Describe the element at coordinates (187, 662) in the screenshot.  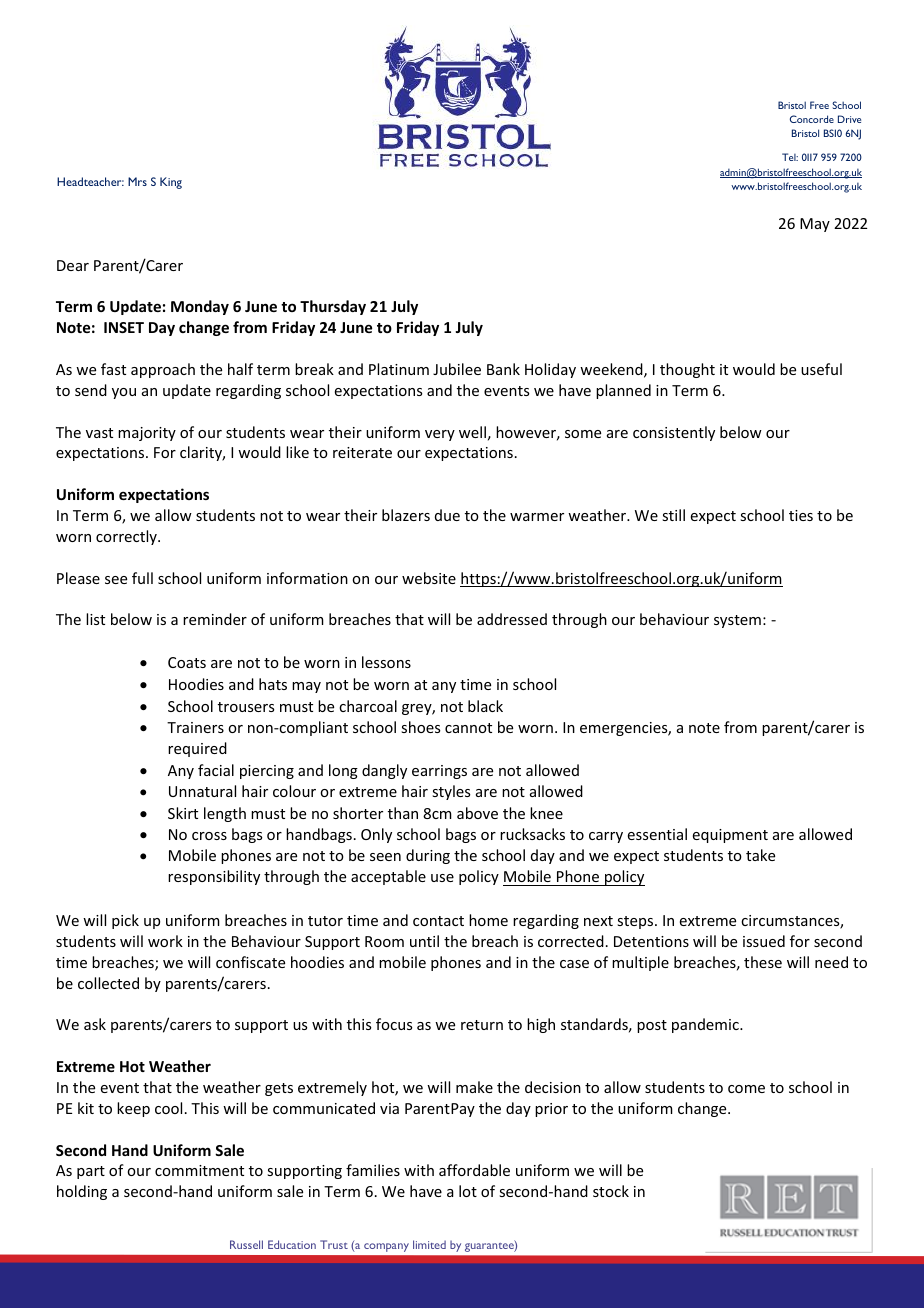
I see `Coats` at that location.
